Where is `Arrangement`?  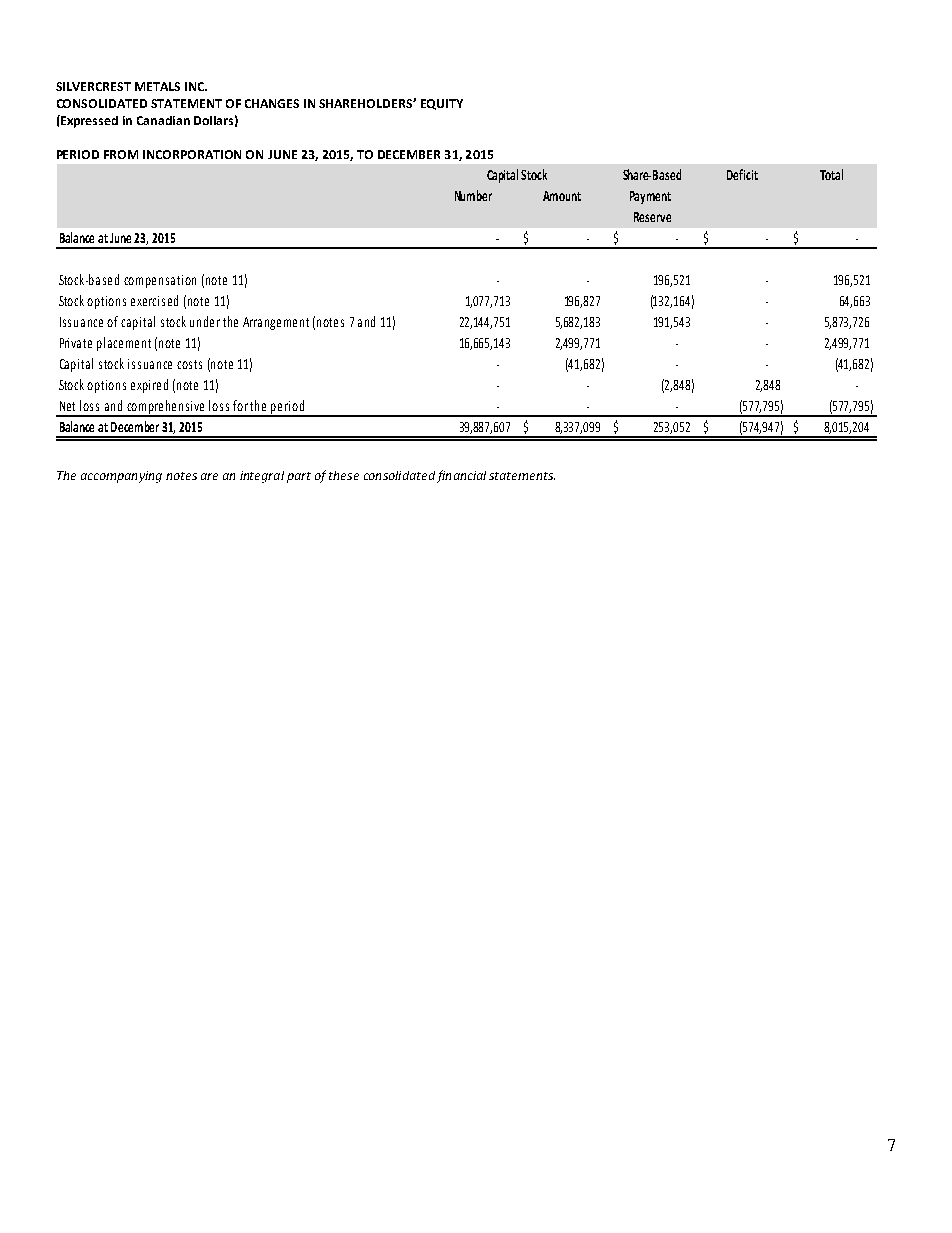 Arrangement is located at coordinates (276, 323).
